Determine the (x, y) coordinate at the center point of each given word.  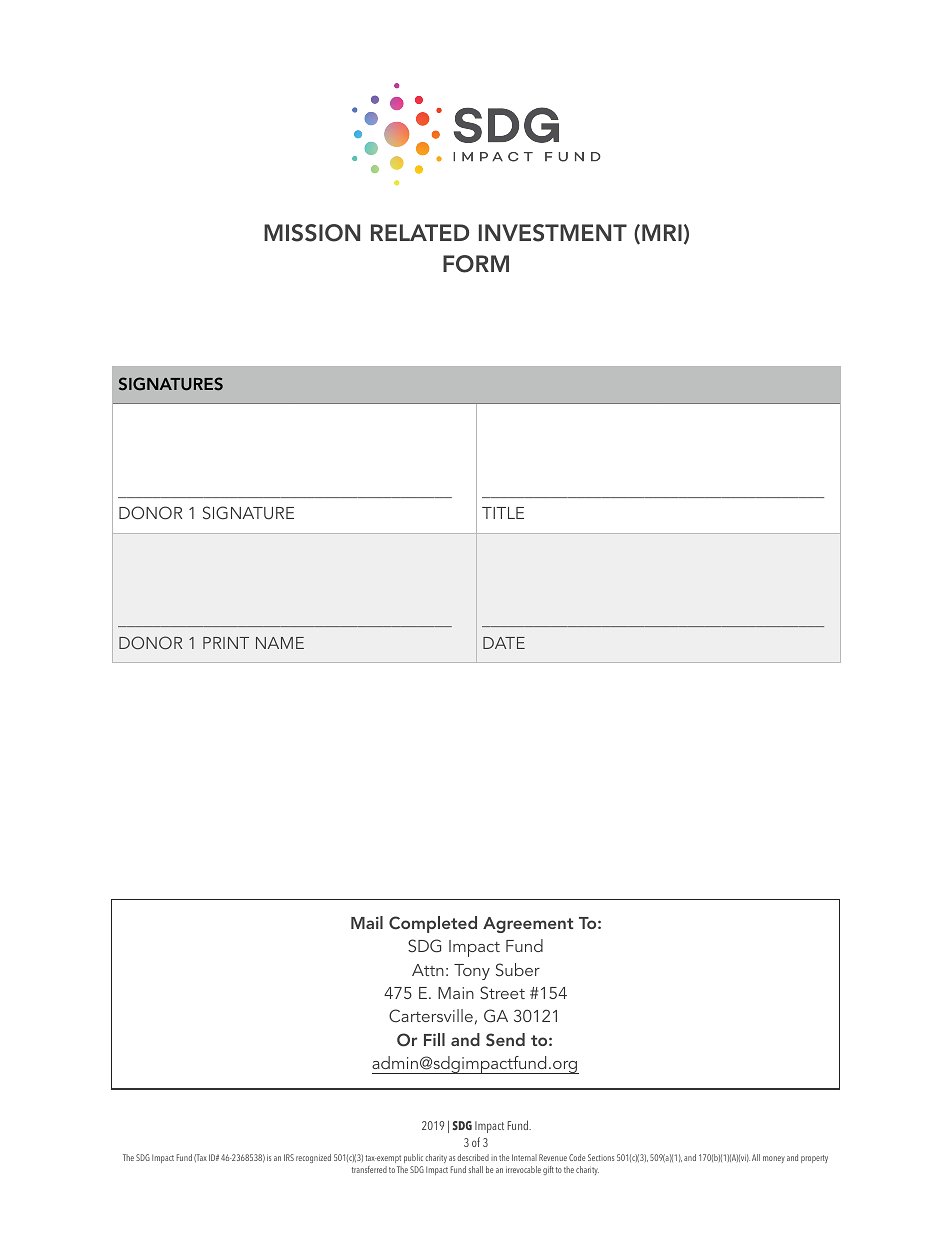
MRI (662, 232)
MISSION (312, 233)
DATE (504, 643)
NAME (280, 643)
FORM (476, 264)
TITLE (503, 513)
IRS (289, 1157)
